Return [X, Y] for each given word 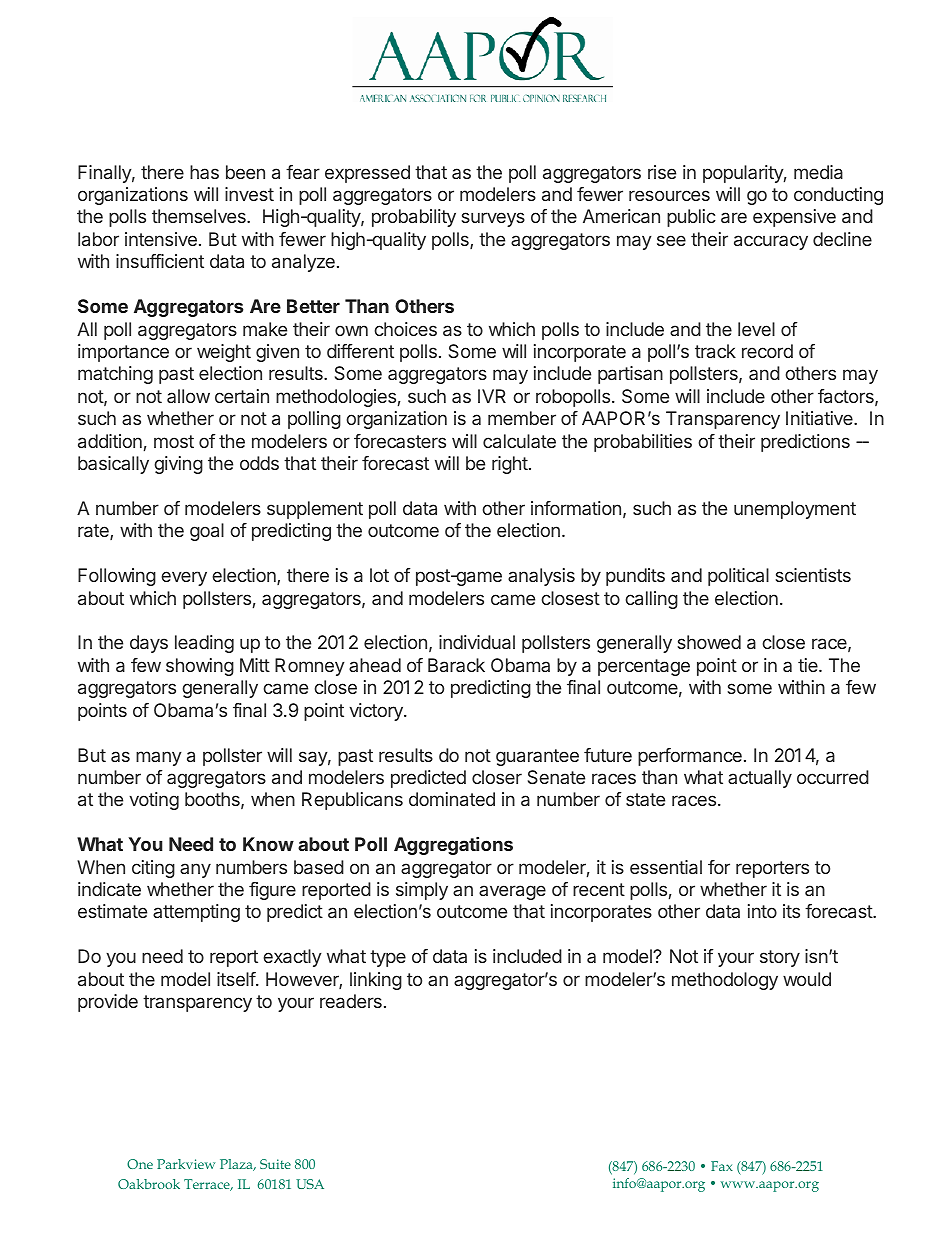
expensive [794, 218]
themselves [200, 216]
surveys [493, 219]
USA [310, 1184]
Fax [722, 1166]
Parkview [186, 1164]
